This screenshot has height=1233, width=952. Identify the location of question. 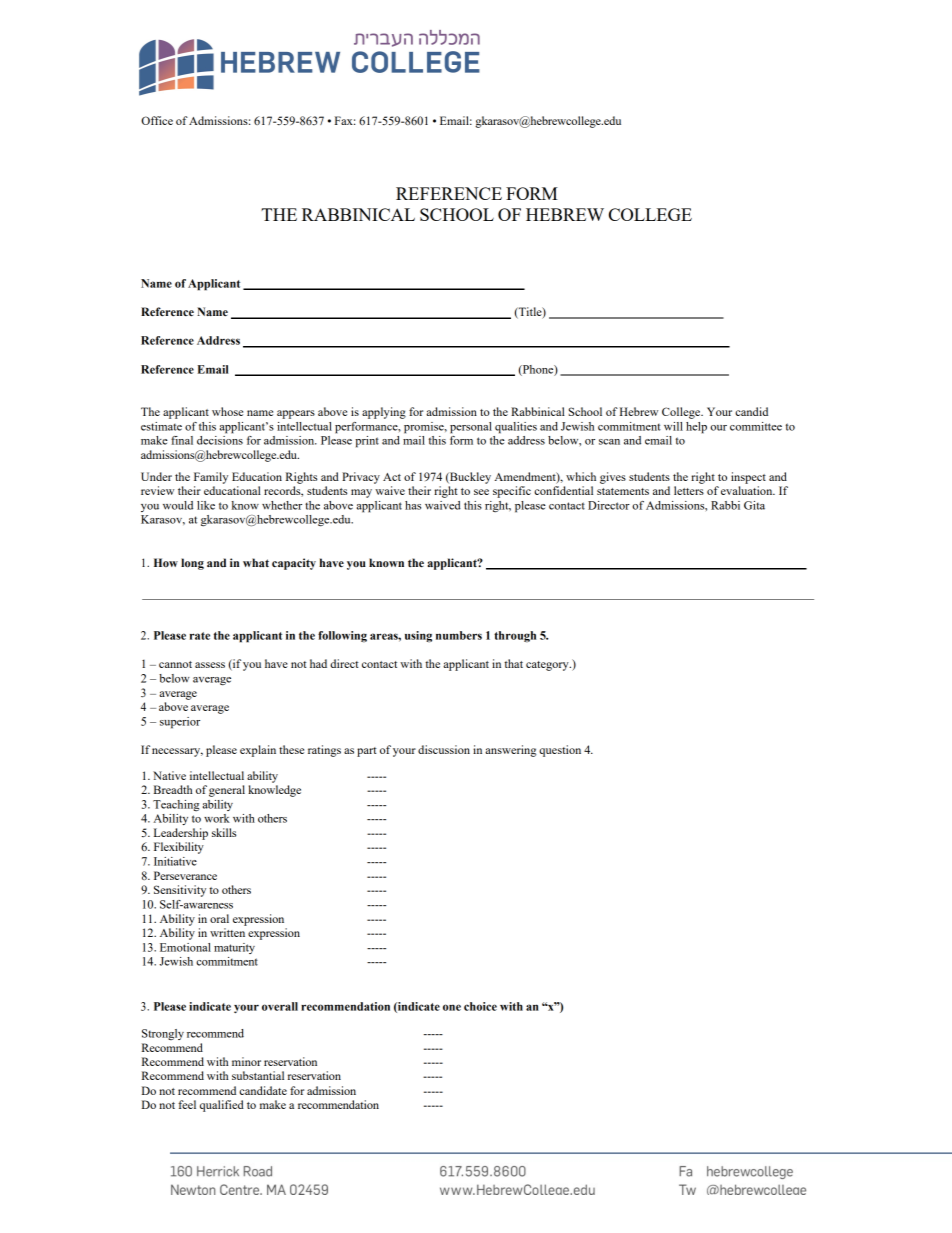
(560, 751).
